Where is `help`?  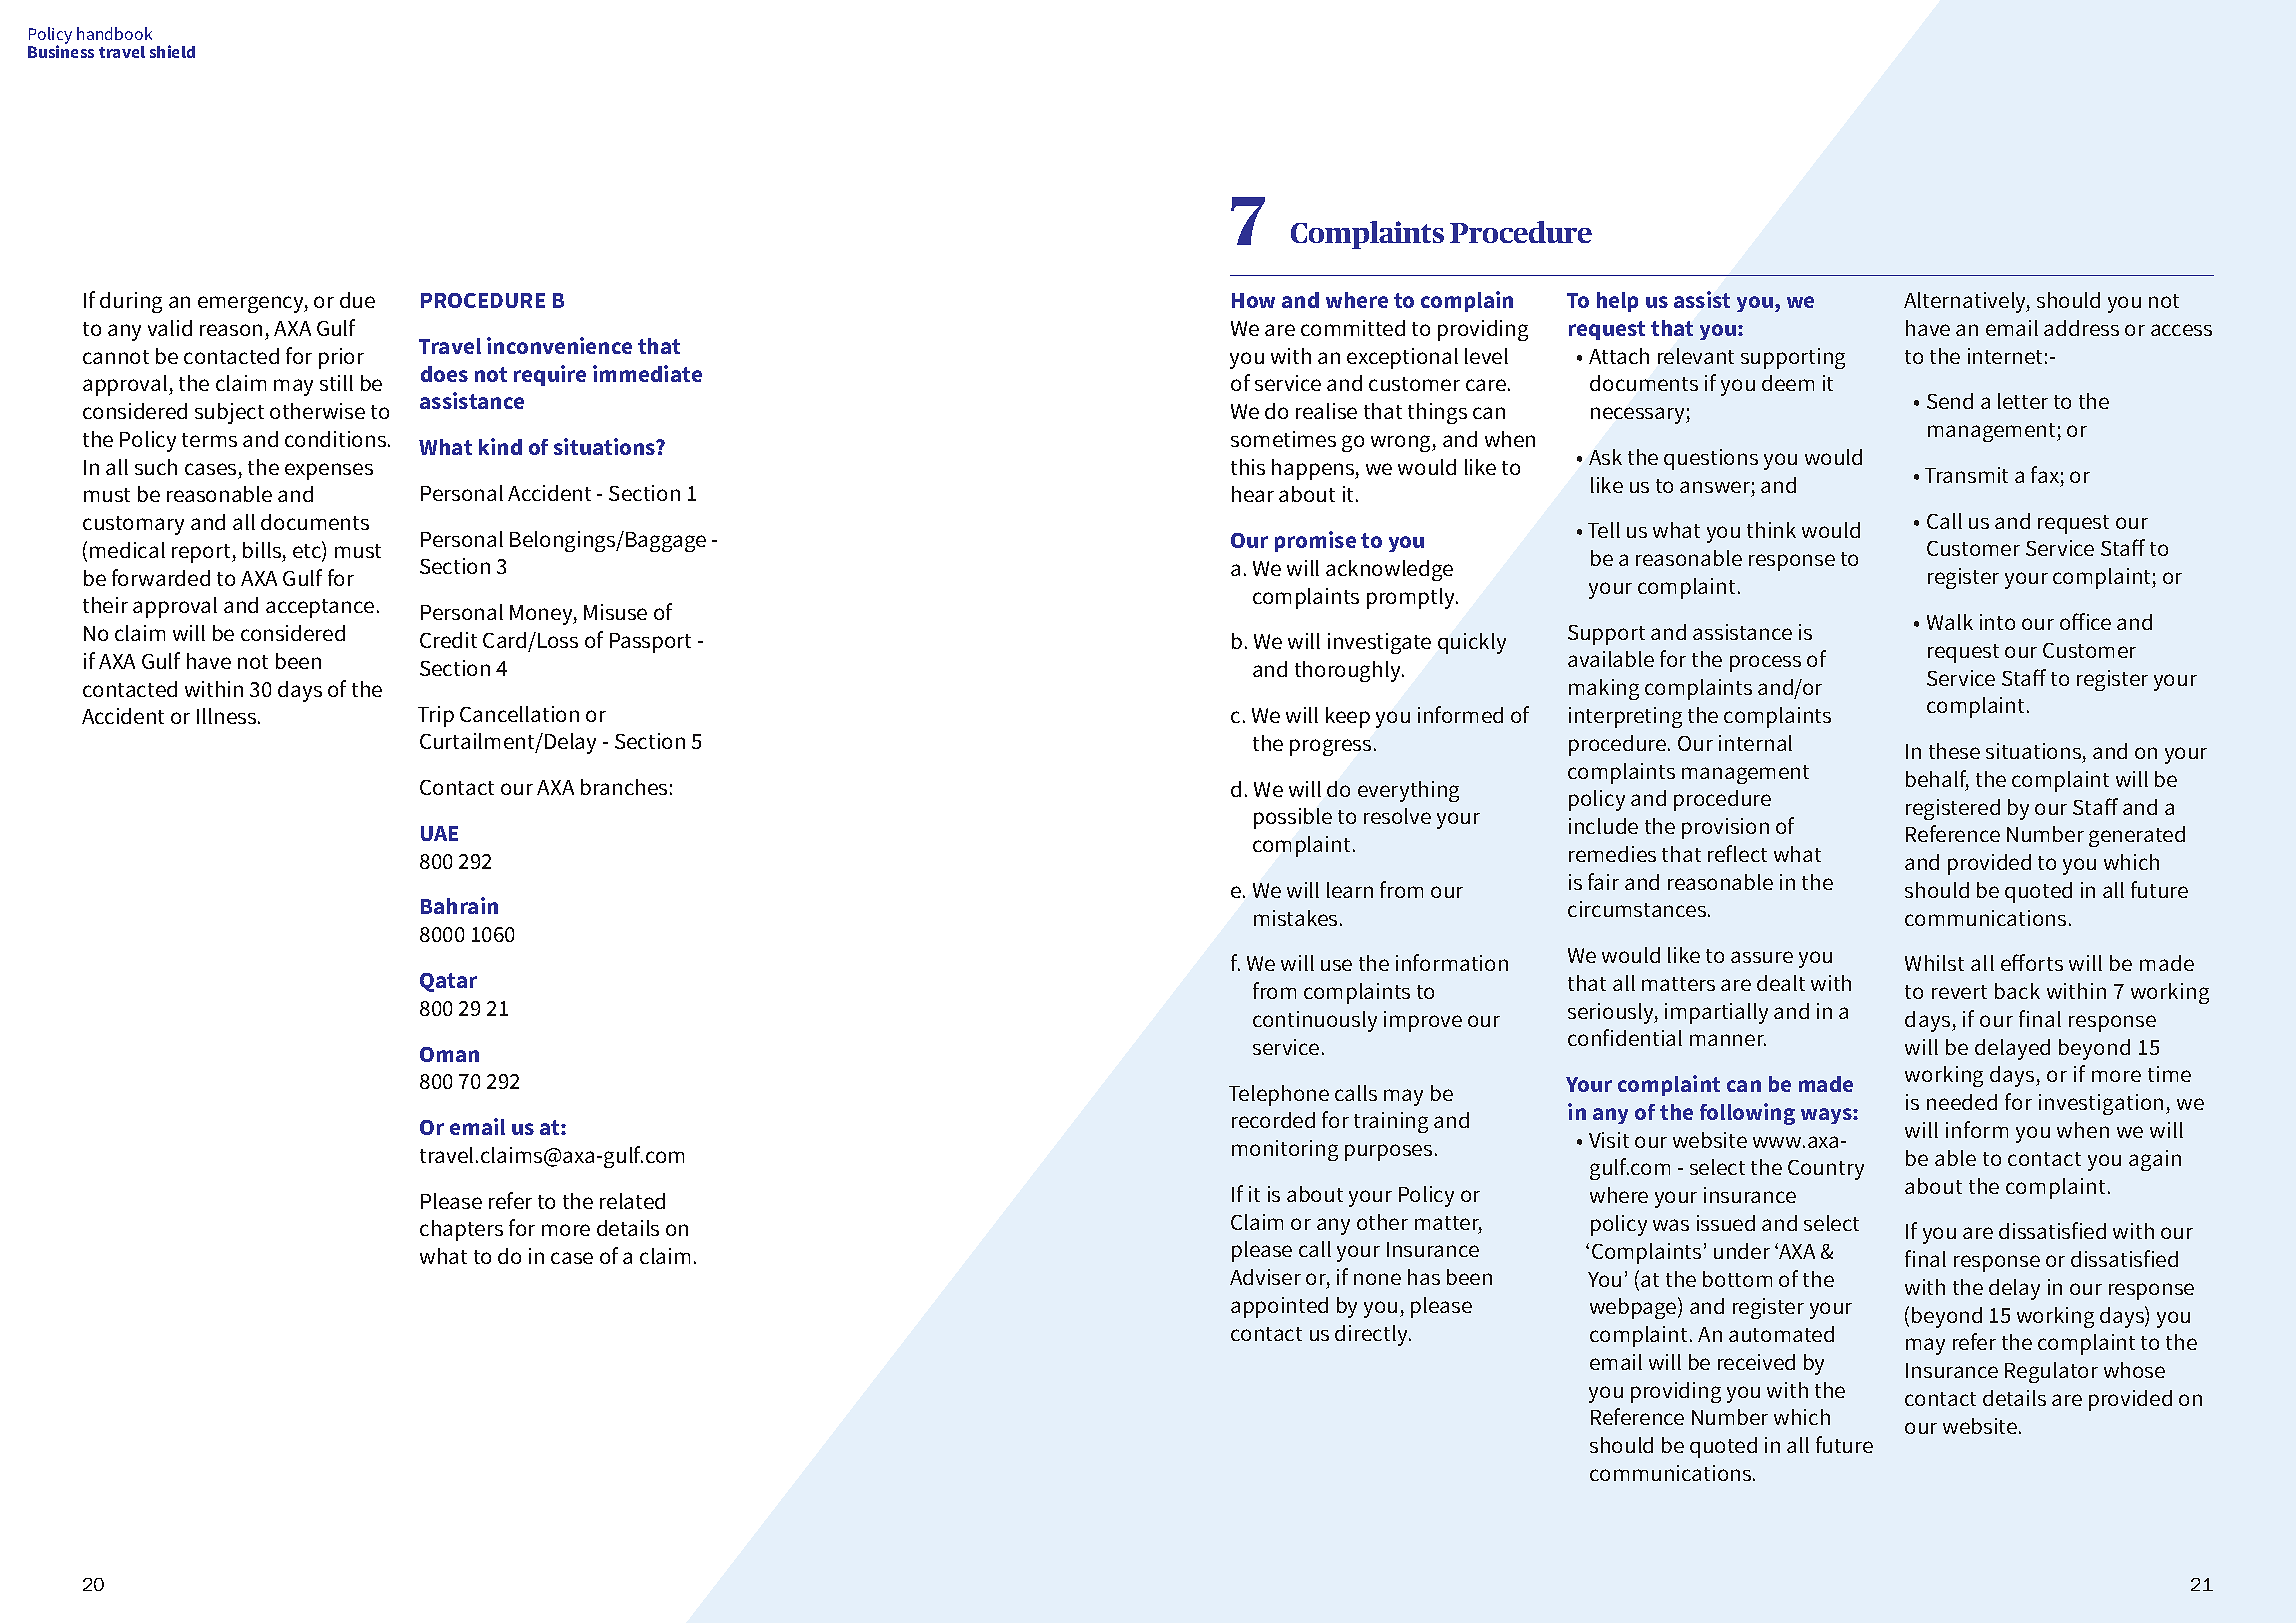
help is located at coordinates (1617, 302).
